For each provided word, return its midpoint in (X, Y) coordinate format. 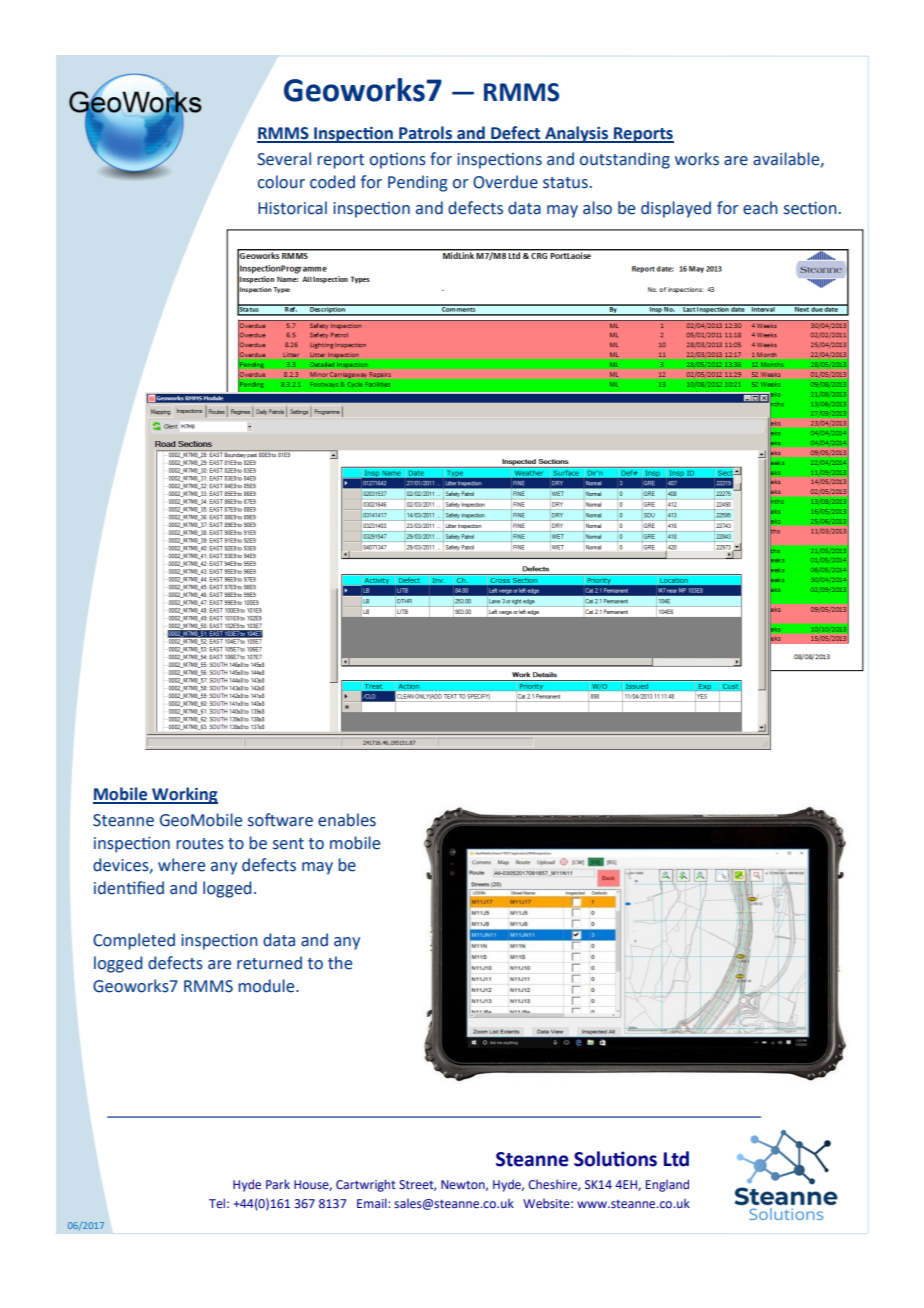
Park (278, 1184)
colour (281, 182)
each (760, 208)
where (181, 865)
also (597, 208)
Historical (292, 208)
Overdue (505, 182)
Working (184, 795)
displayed (676, 209)
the (340, 963)
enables (347, 820)
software (280, 820)
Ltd (676, 1159)
